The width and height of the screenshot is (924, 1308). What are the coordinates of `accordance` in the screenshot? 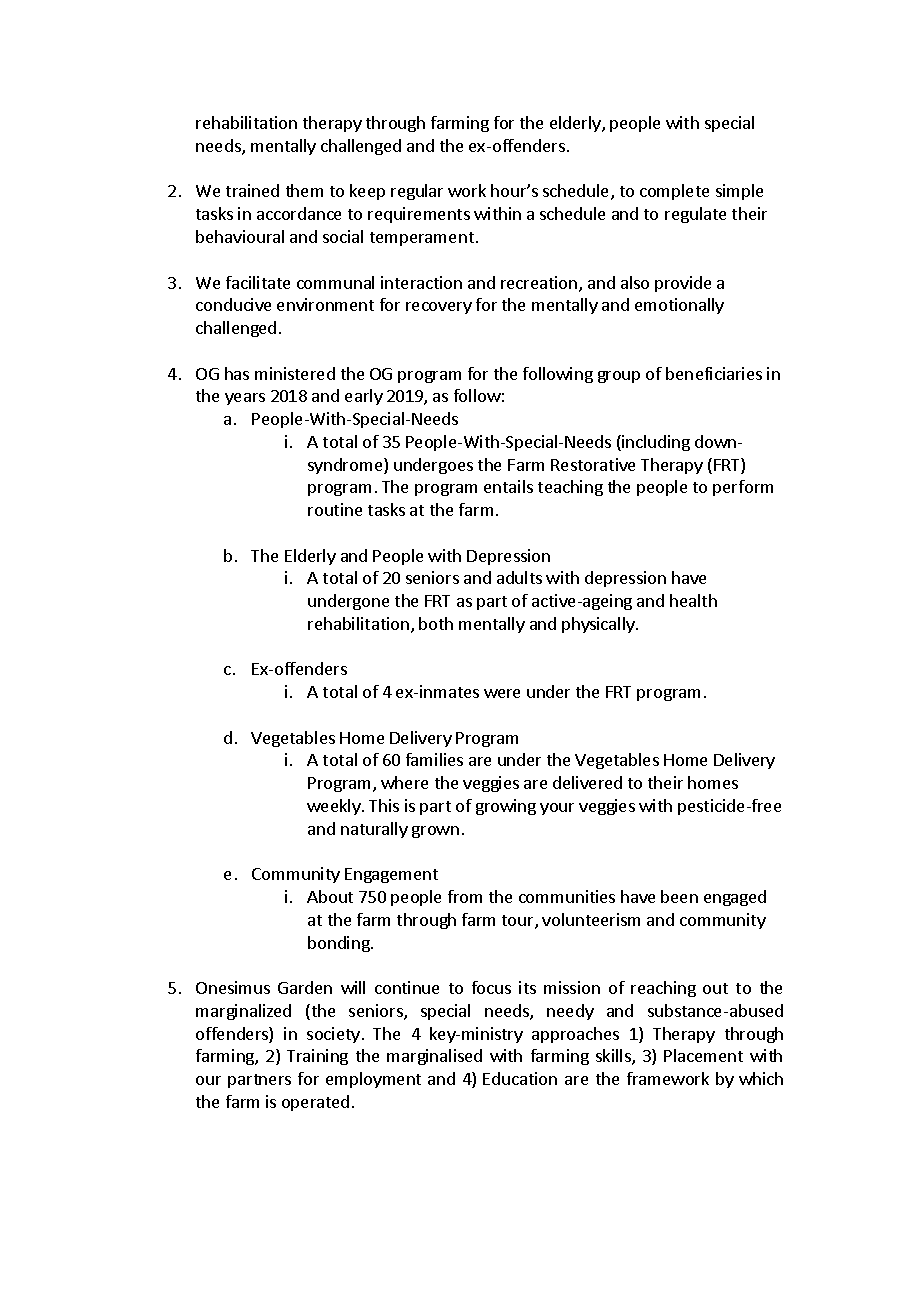 It's located at (299, 213).
